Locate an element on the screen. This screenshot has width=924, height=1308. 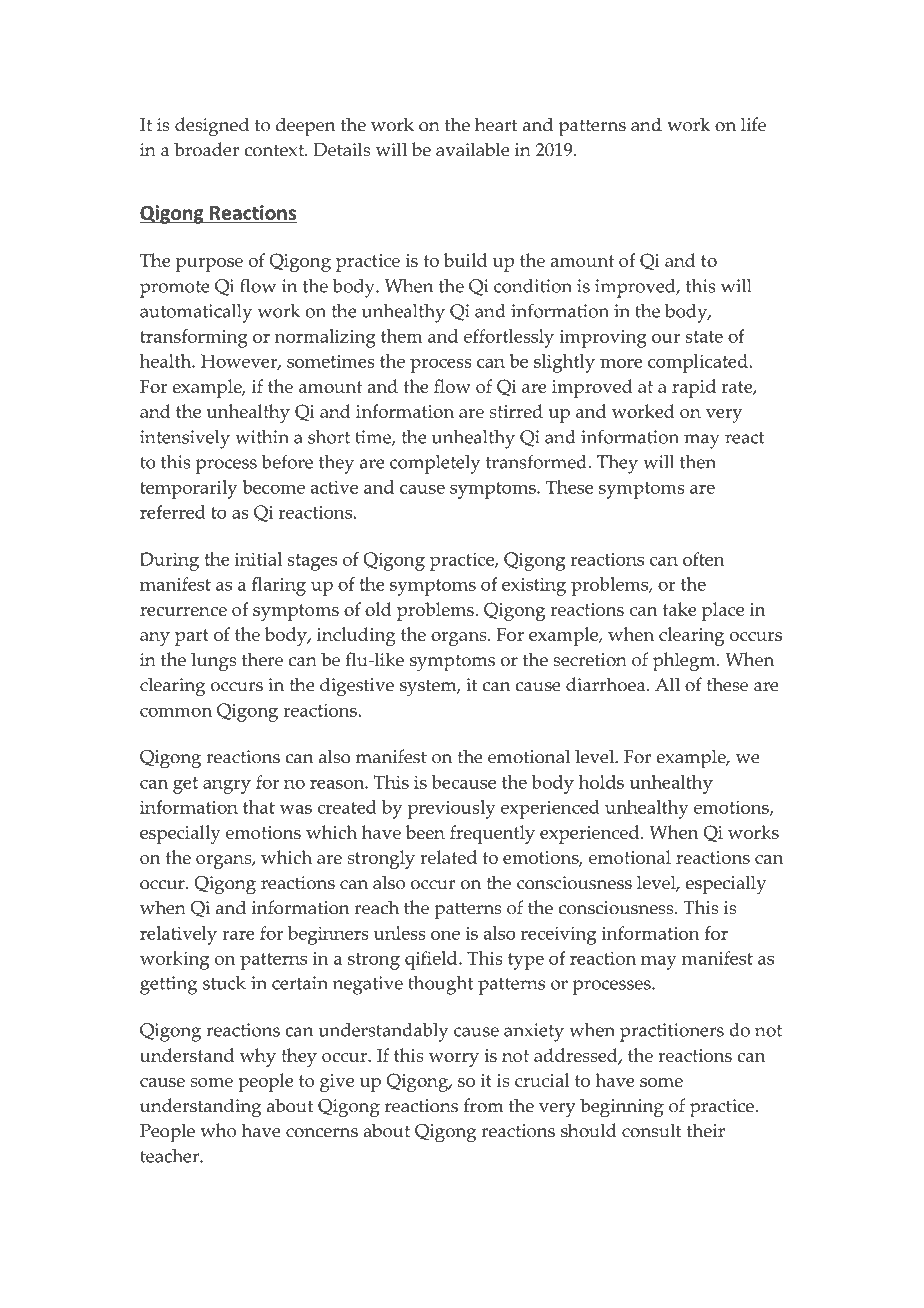
from is located at coordinates (483, 1105).
